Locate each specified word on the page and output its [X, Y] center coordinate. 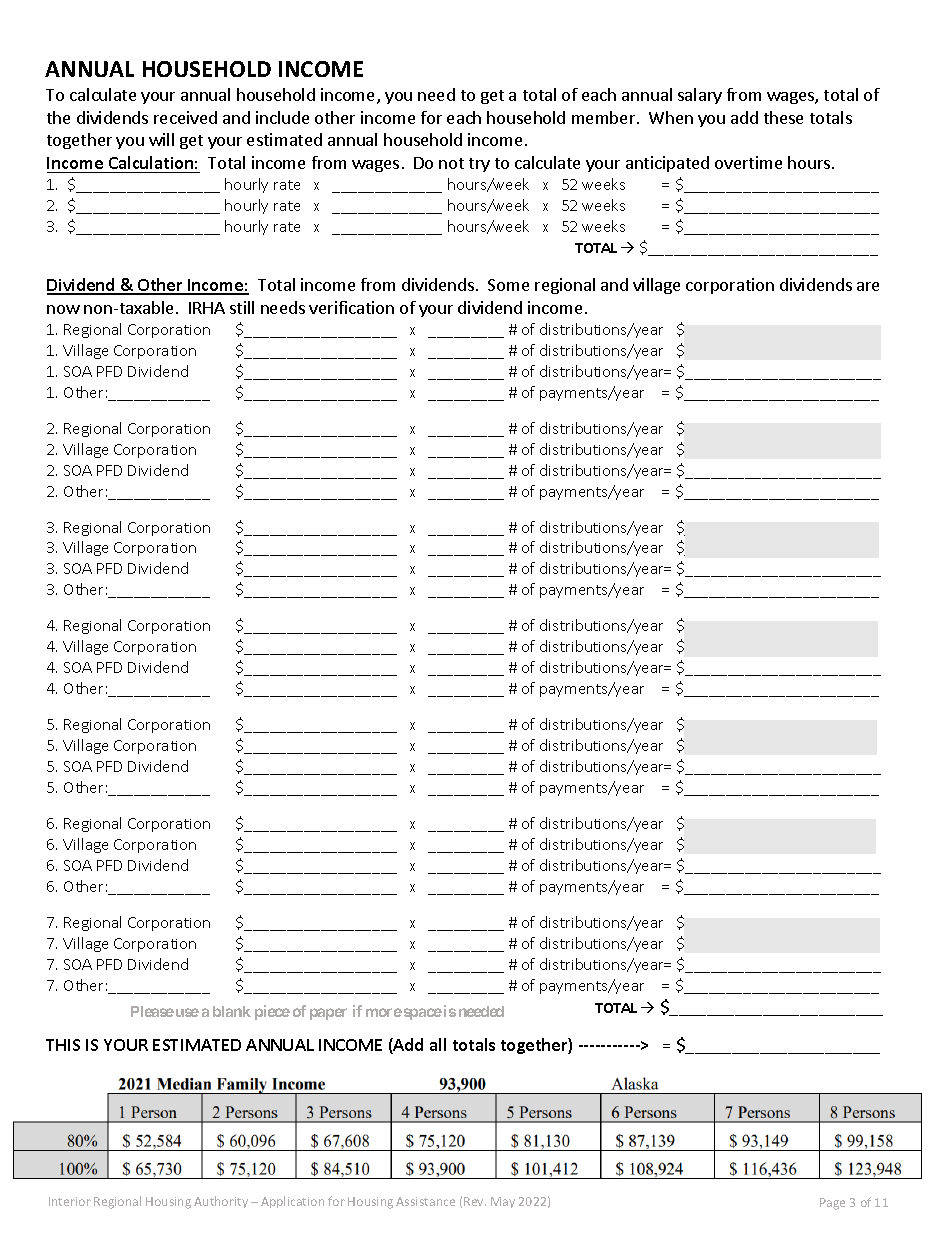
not [451, 163]
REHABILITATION [258, 1148]
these [783, 117]
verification [351, 307]
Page [832, 1204]
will [161, 139]
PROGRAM [387, 1148]
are [868, 286]
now [63, 309]
